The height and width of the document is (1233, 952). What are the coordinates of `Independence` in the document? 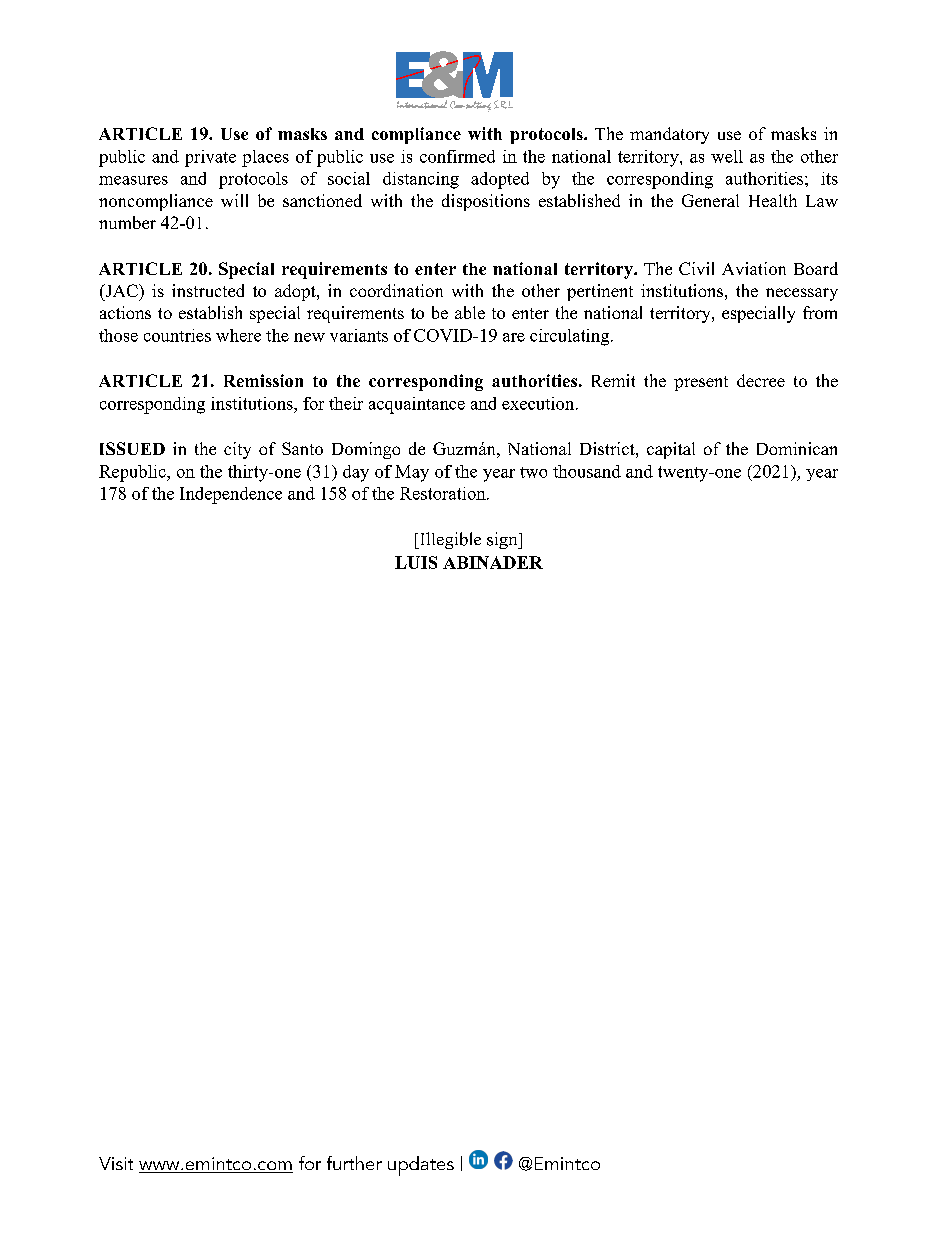 It's located at (231, 495).
